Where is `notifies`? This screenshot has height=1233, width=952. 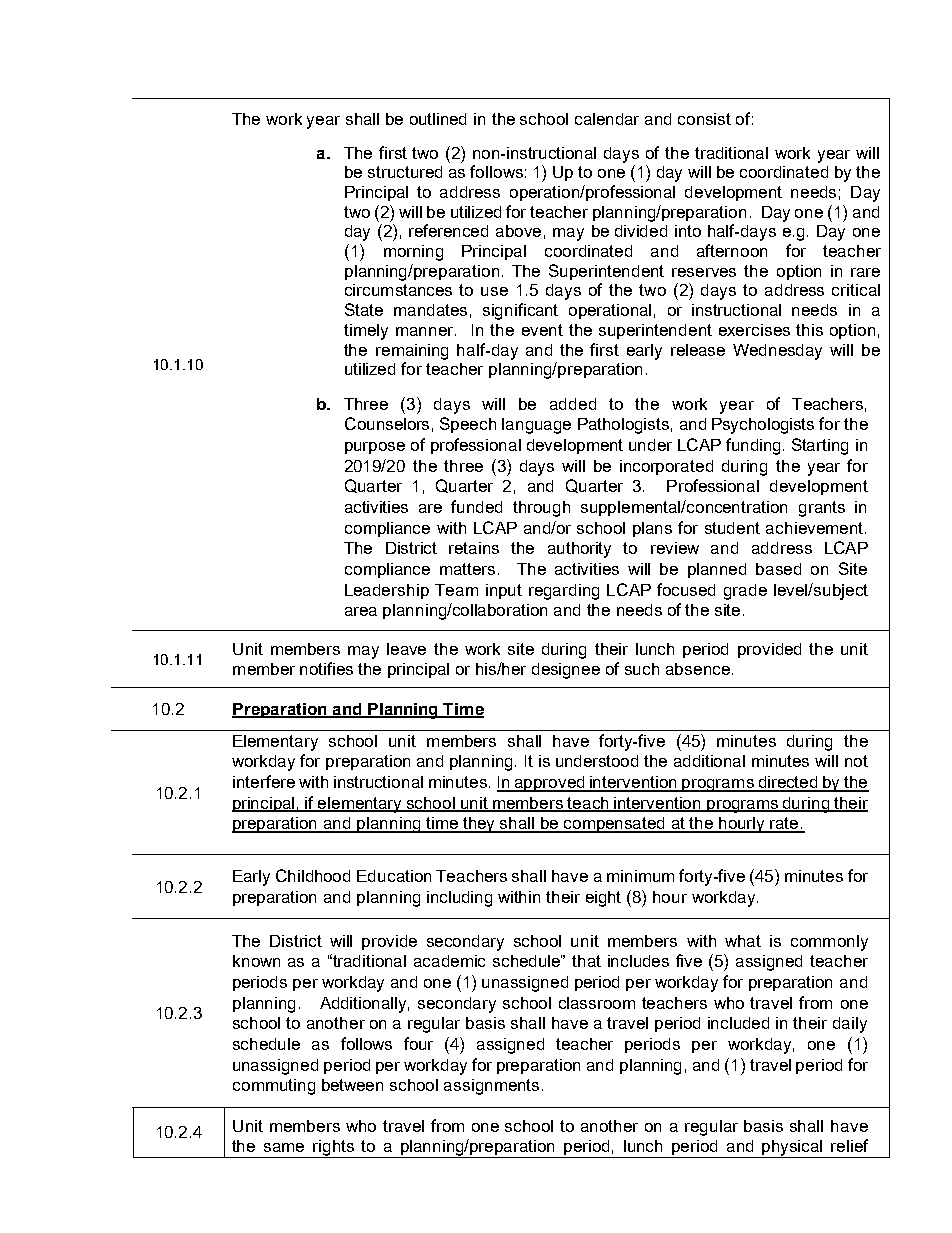
notifies is located at coordinates (326, 668).
